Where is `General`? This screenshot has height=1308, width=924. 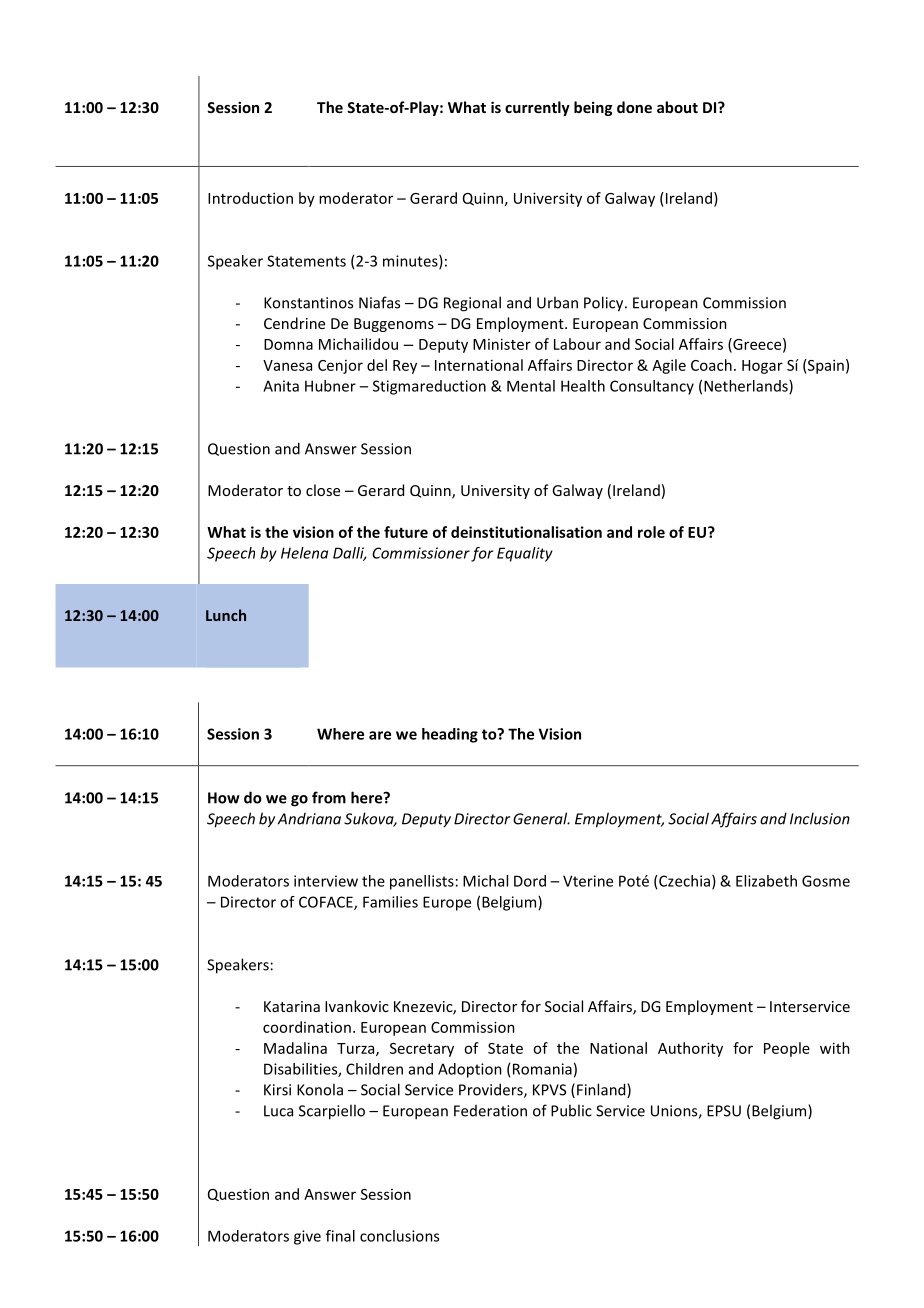
General is located at coordinates (541, 818).
